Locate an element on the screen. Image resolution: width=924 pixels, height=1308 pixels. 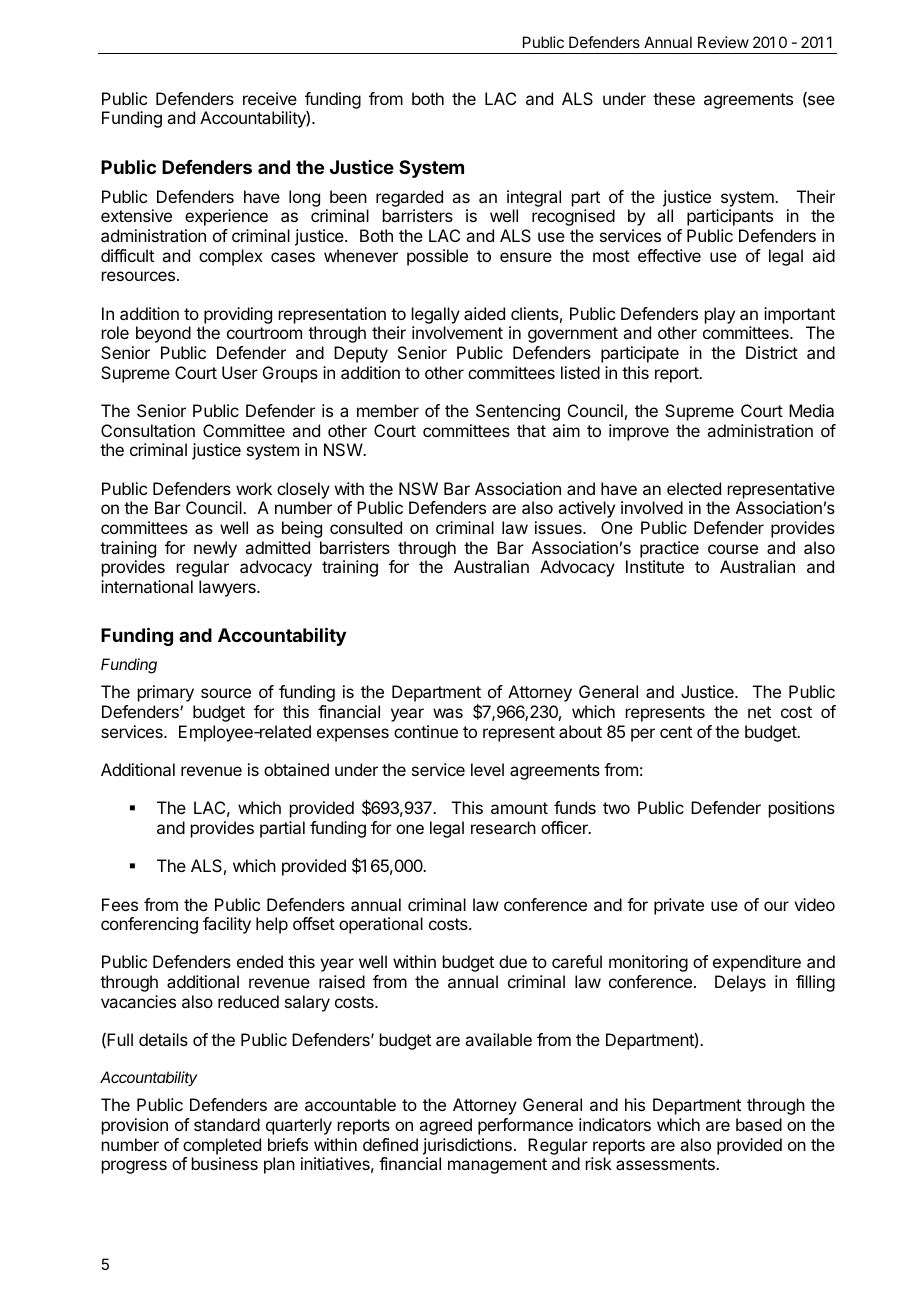
Review is located at coordinates (723, 42).
